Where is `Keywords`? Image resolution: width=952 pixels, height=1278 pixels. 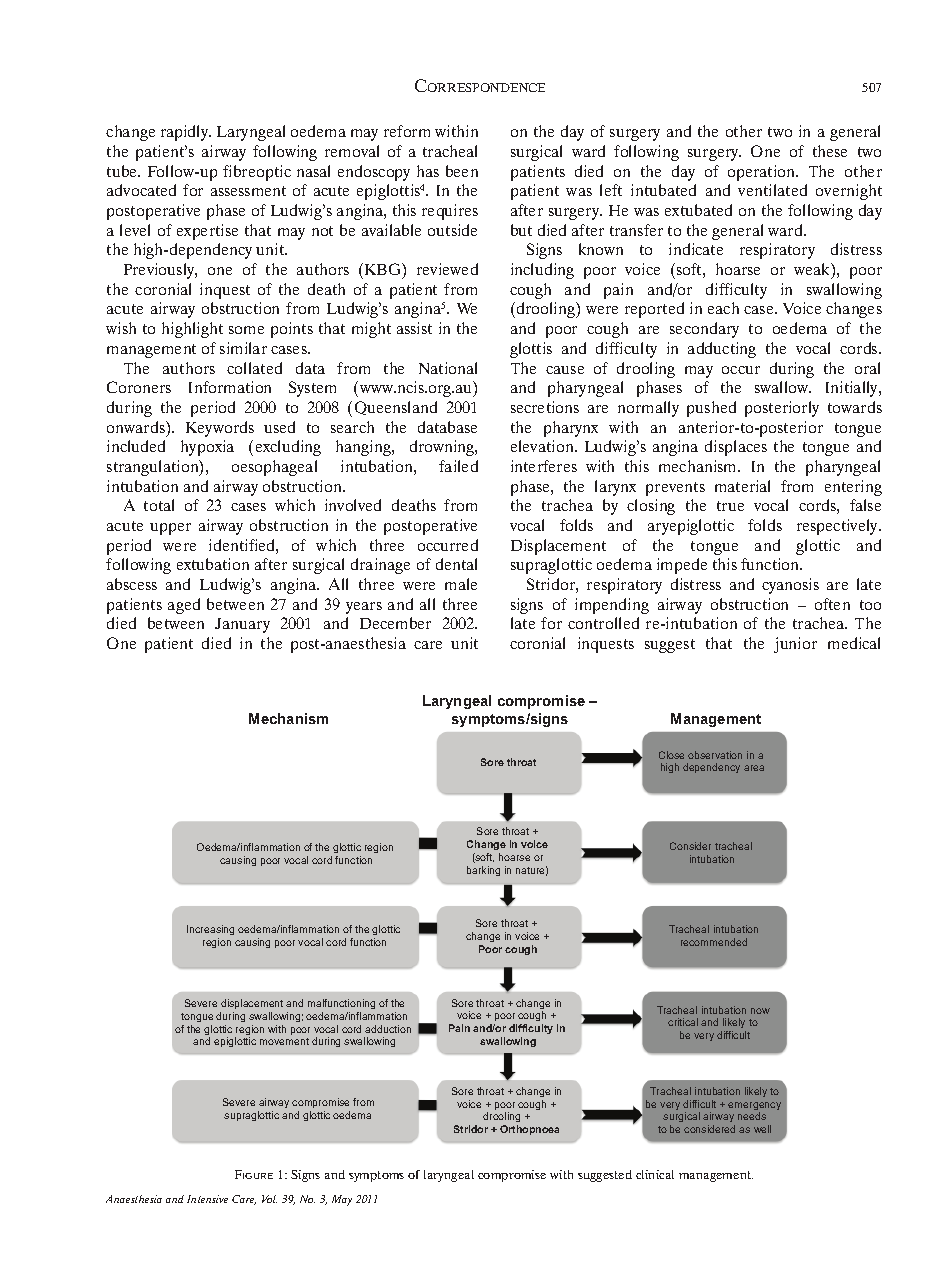
Keywords is located at coordinates (220, 429).
